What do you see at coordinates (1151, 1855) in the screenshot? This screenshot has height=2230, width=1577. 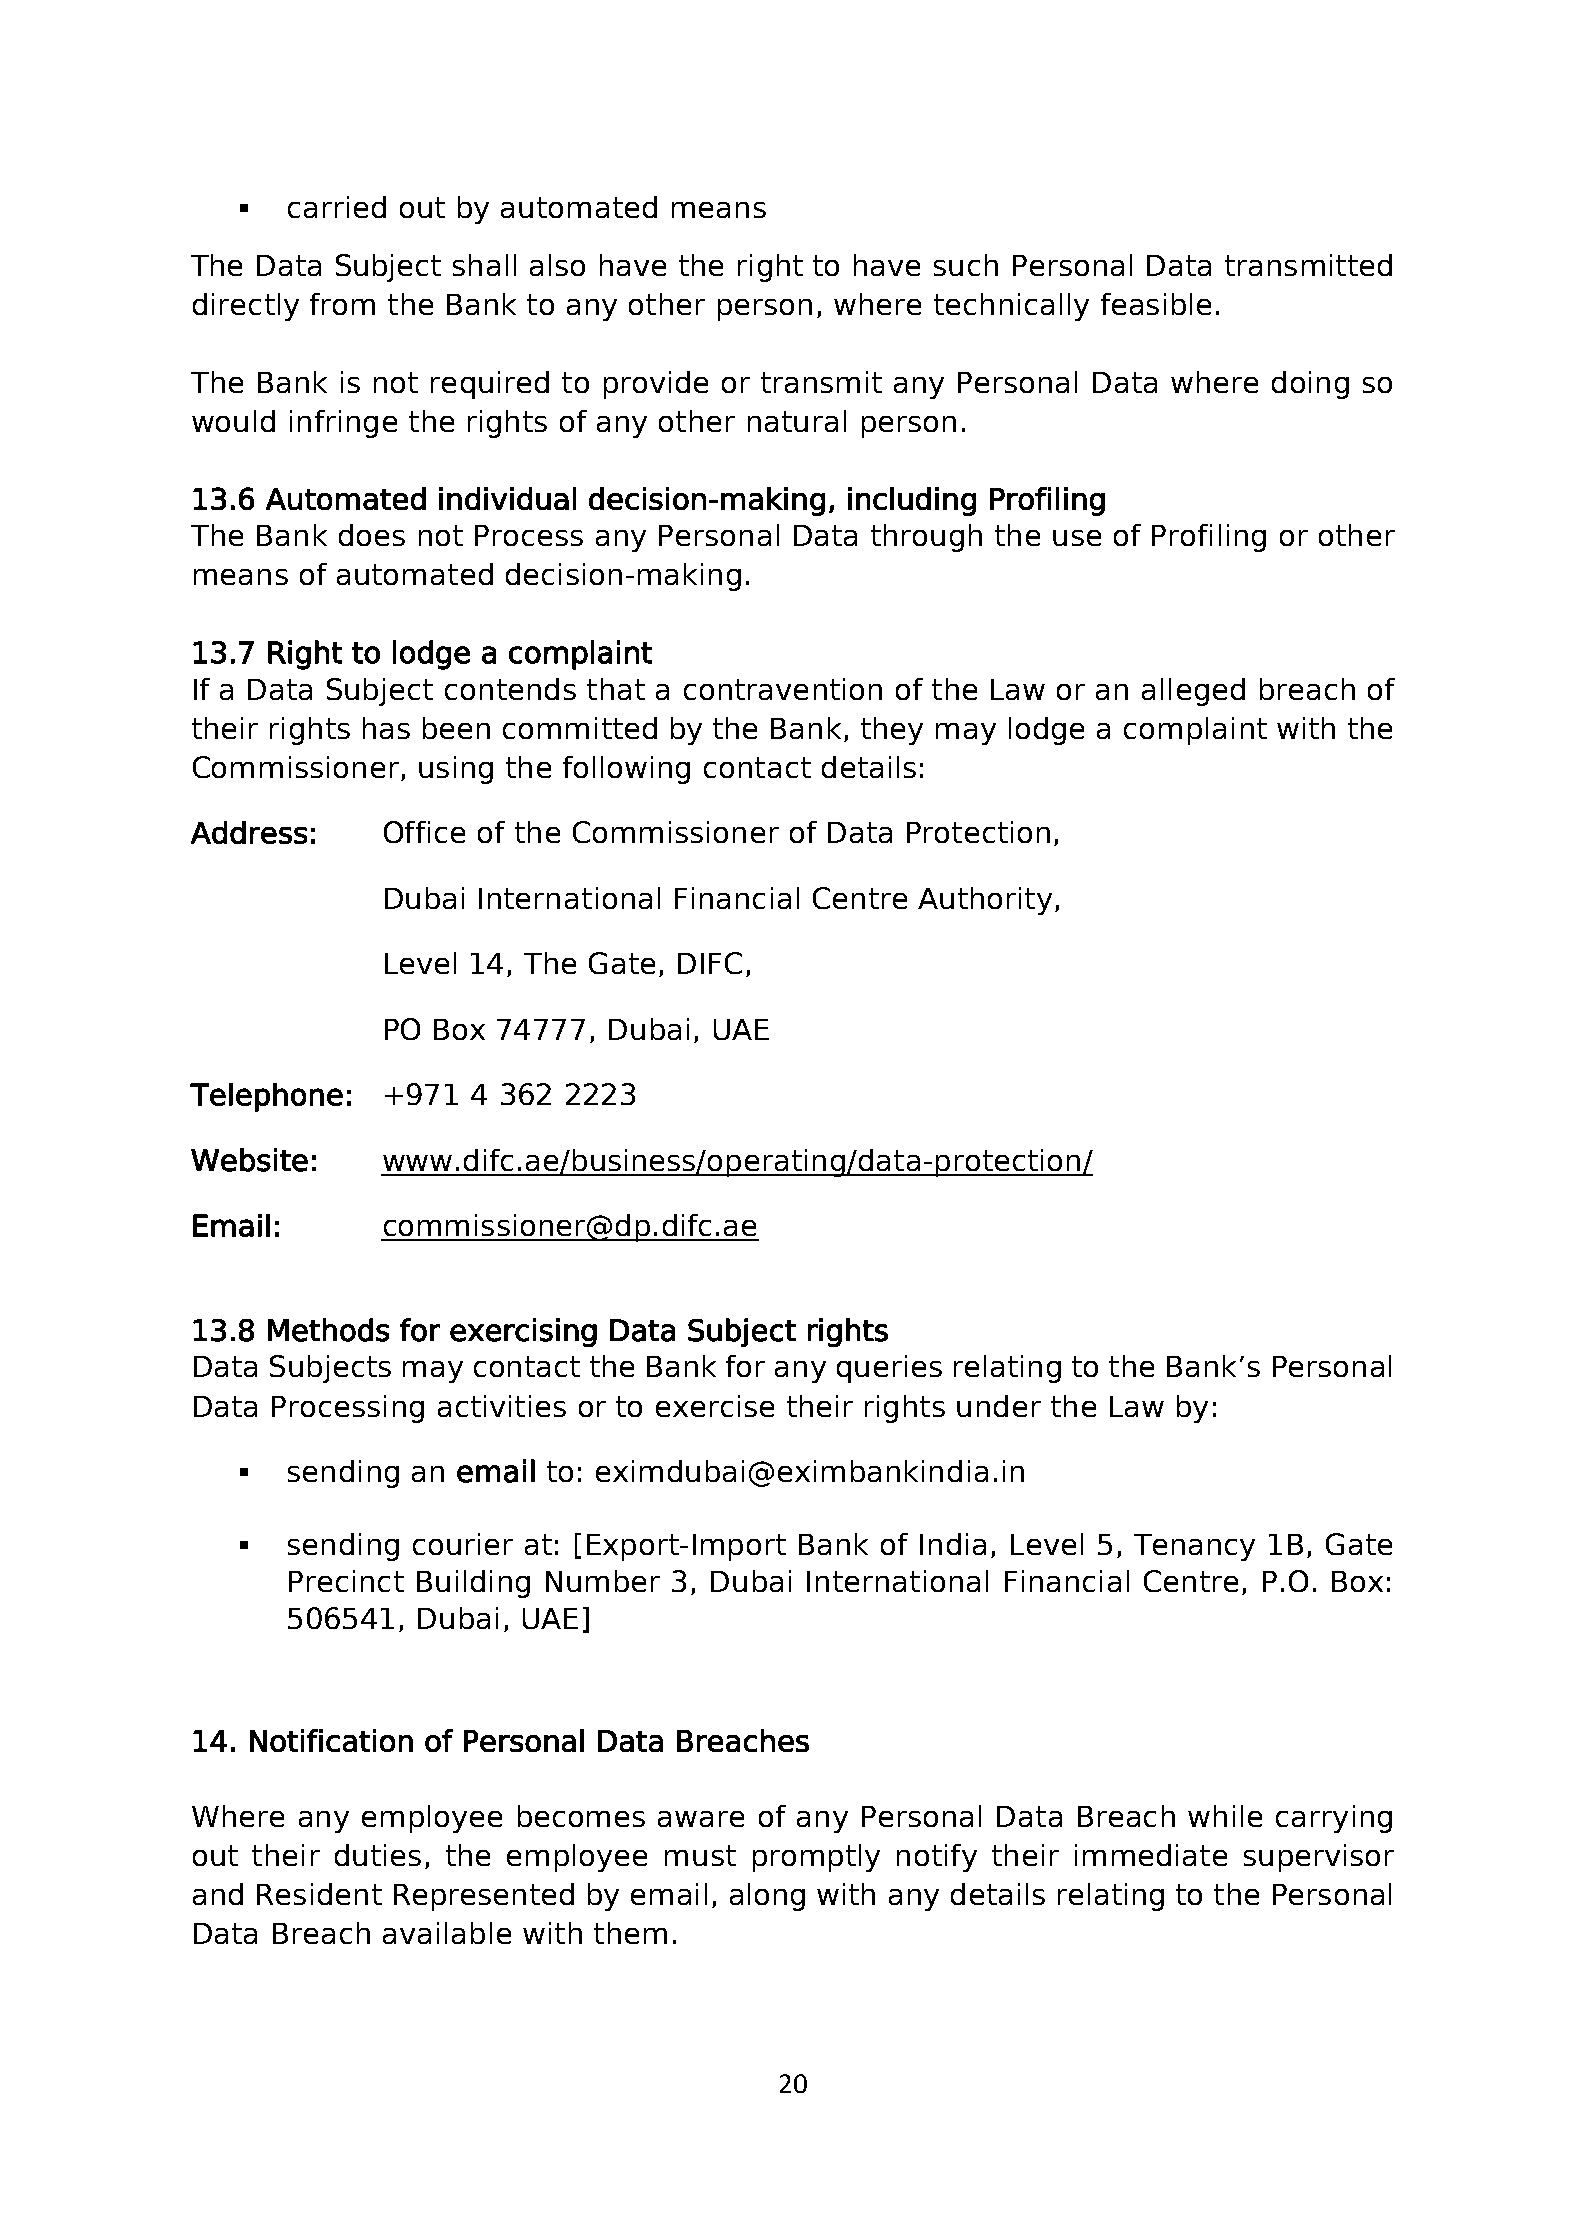 I see `immediate` at bounding box center [1151, 1855].
